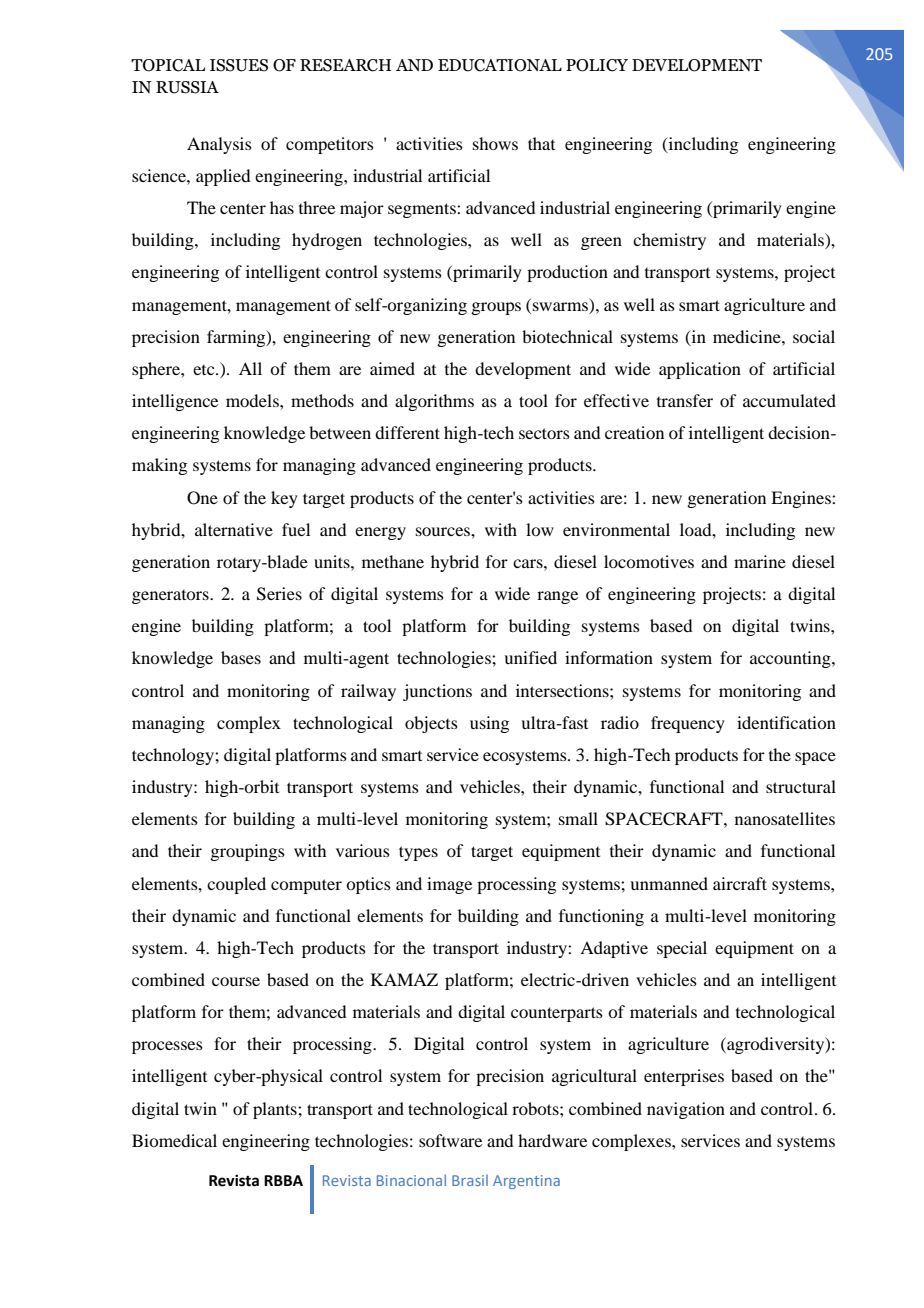 The height and width of the page is (1308, 924). What do you see at coordinates (239, 65) in the page?
I see `ISSUES` at bounding box center [239, 65].
